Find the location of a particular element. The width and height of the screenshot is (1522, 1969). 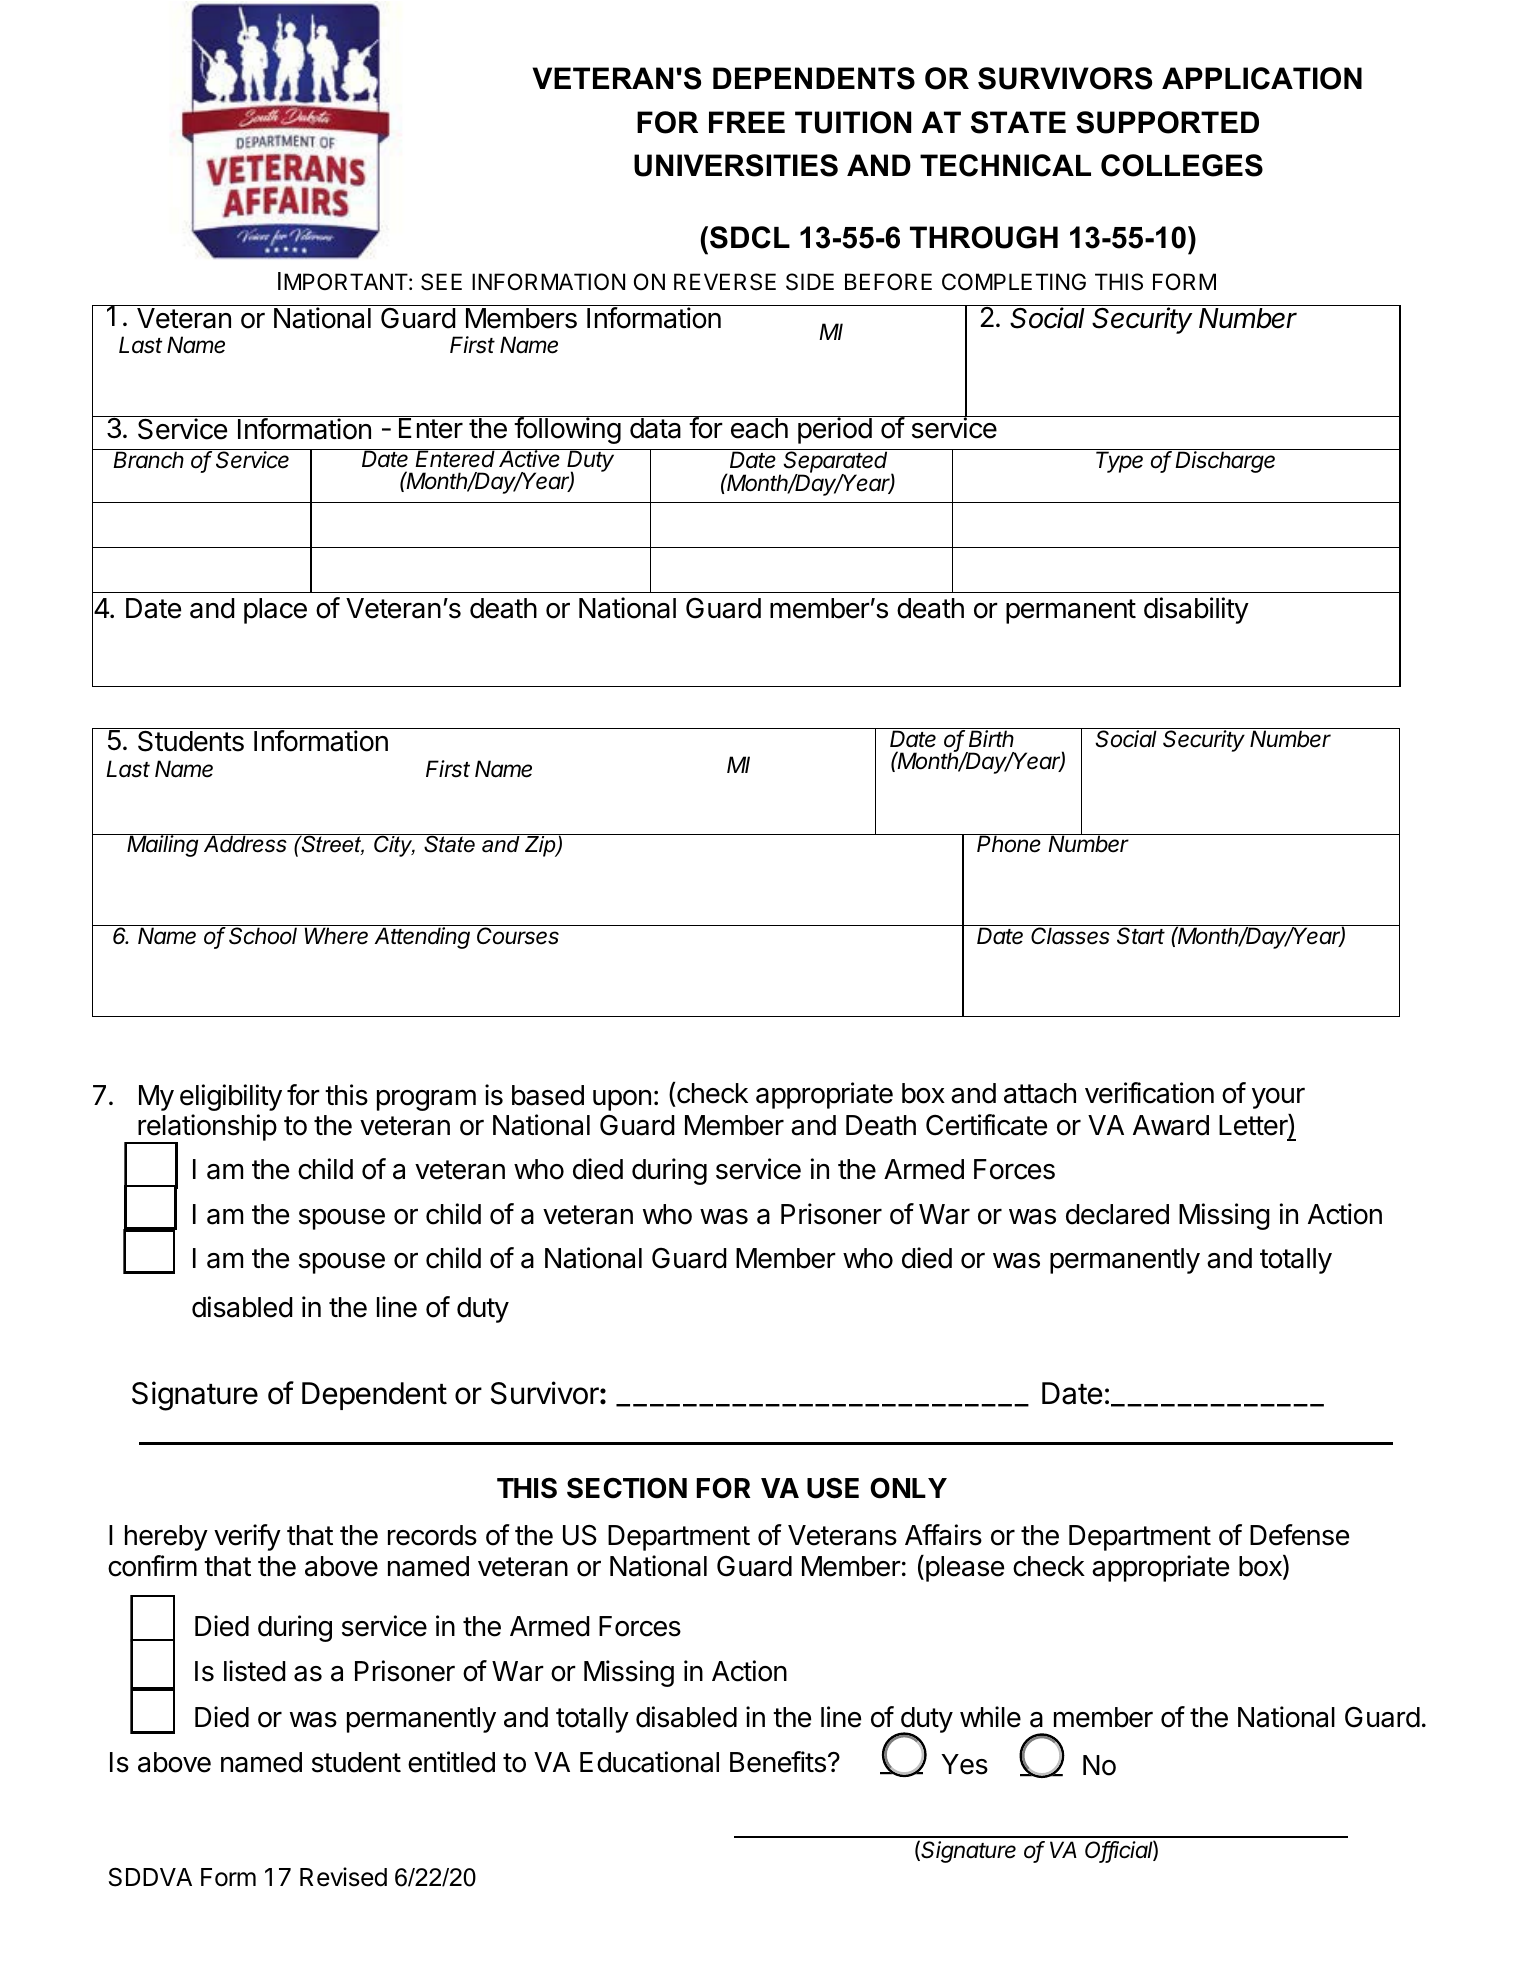

upon is located at coordinates (622, 1100).
